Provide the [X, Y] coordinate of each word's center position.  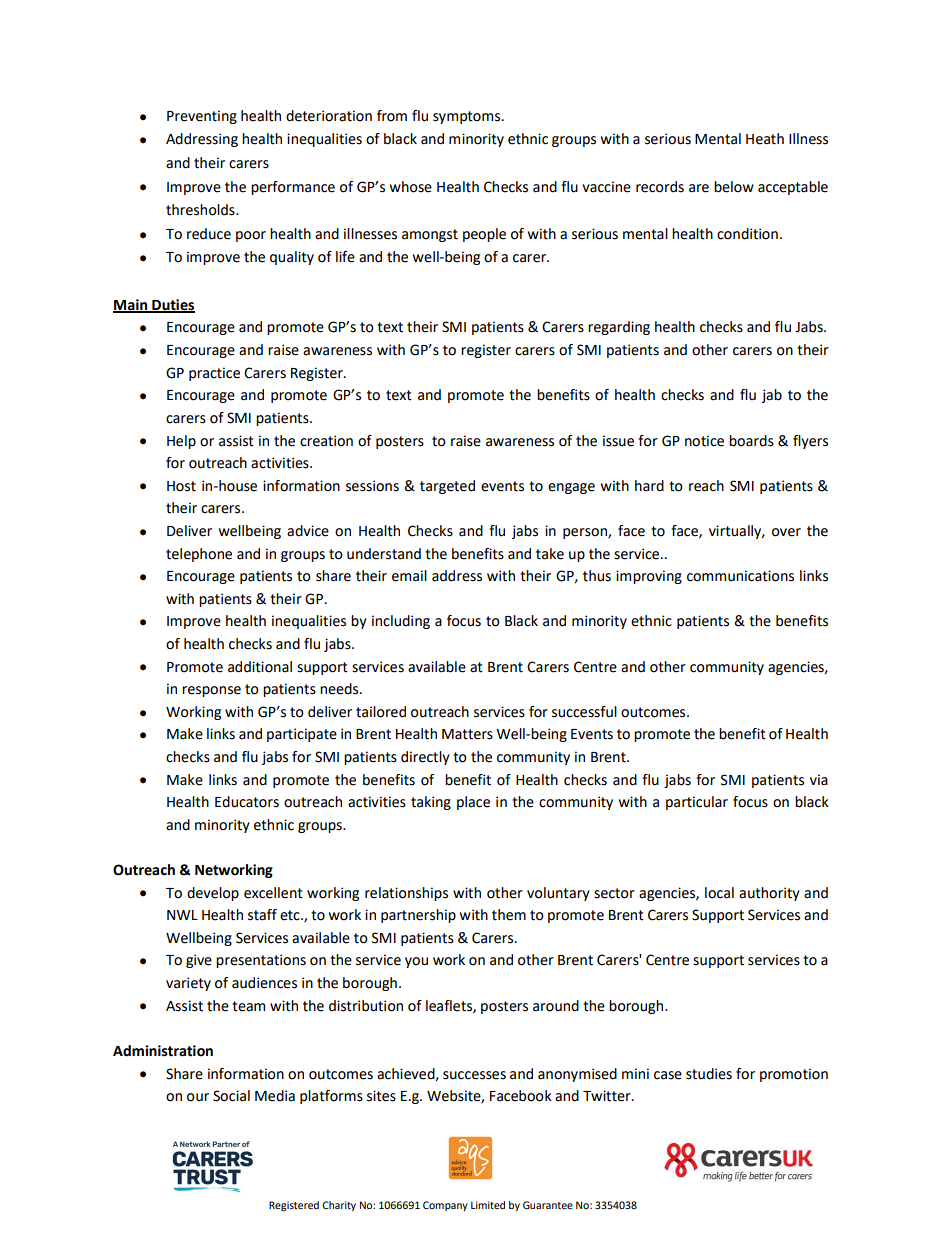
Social [231, 1096]
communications [740, 576]
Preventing [202, 117]
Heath [765, 139]
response [211, 691]
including [401, 622]
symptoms [468, 117]
